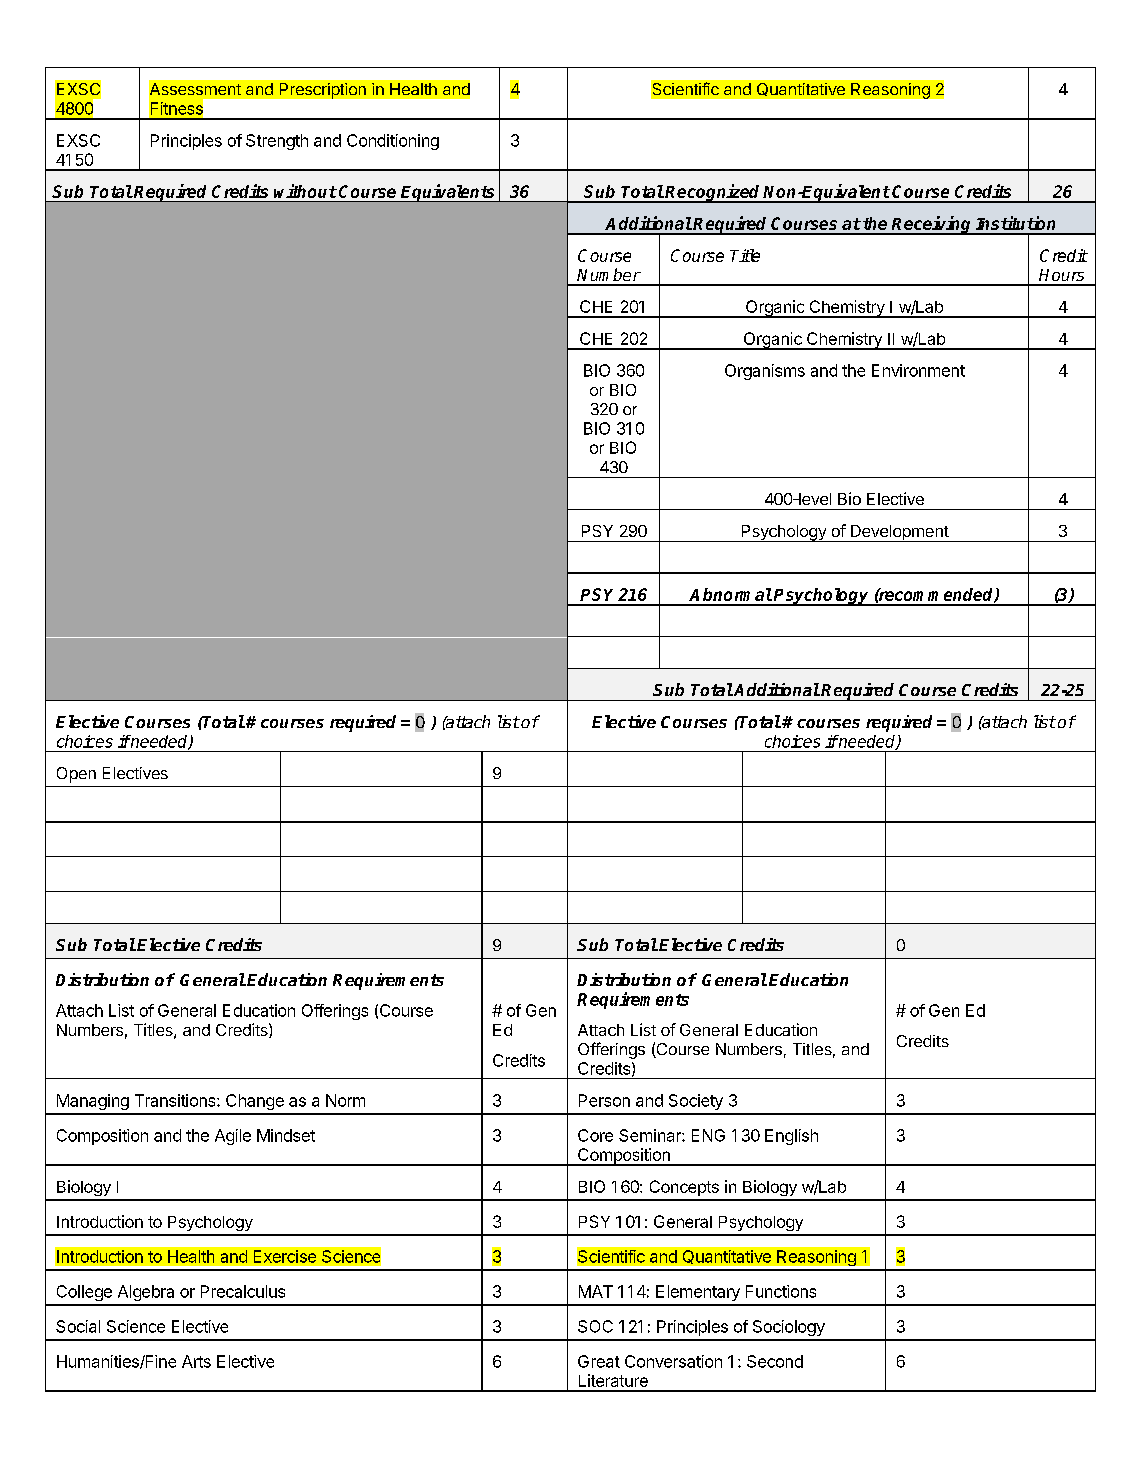  I want to click on Open, so click(76, 775).
